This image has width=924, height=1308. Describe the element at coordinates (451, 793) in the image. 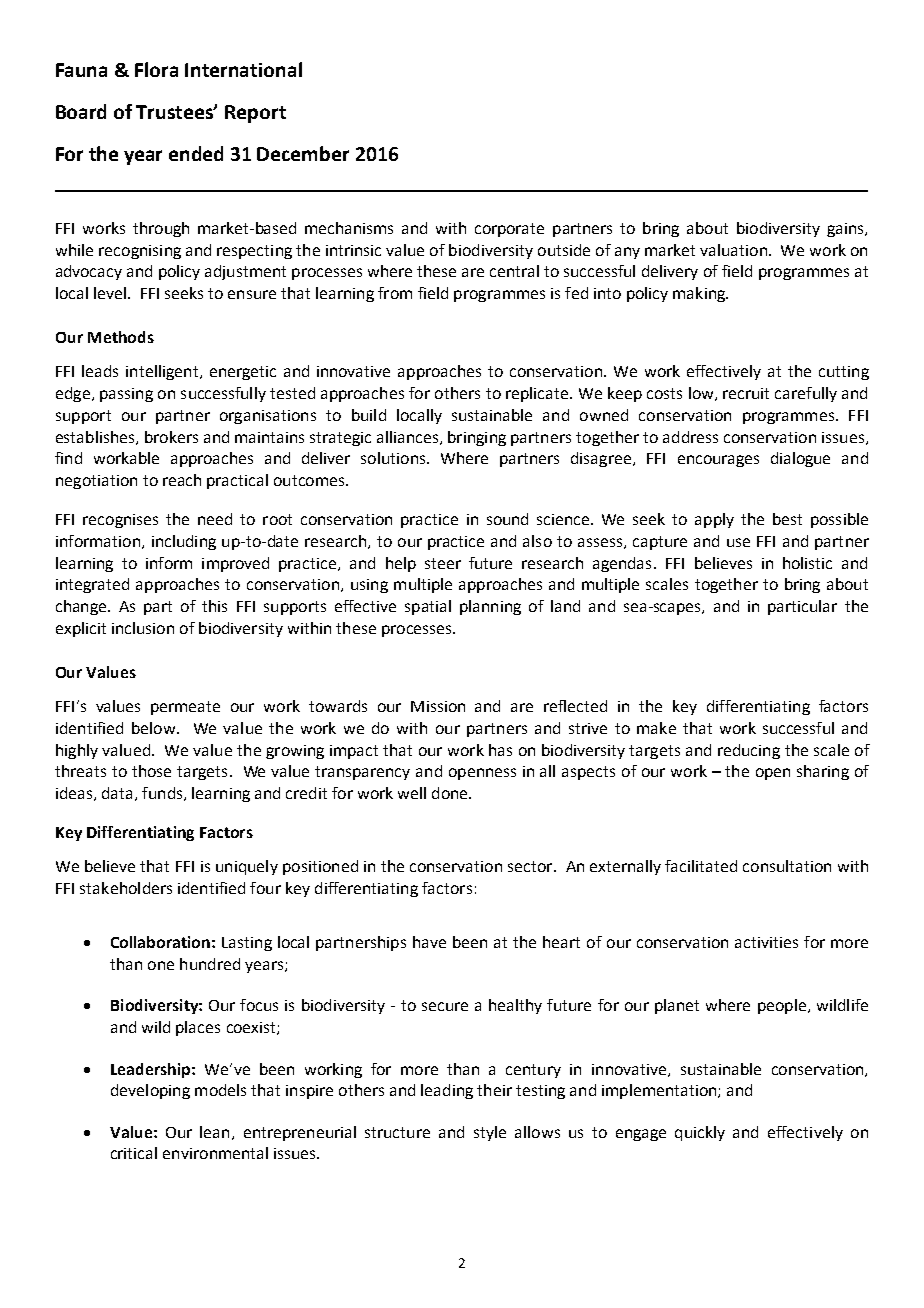

I see `done` at that location.
